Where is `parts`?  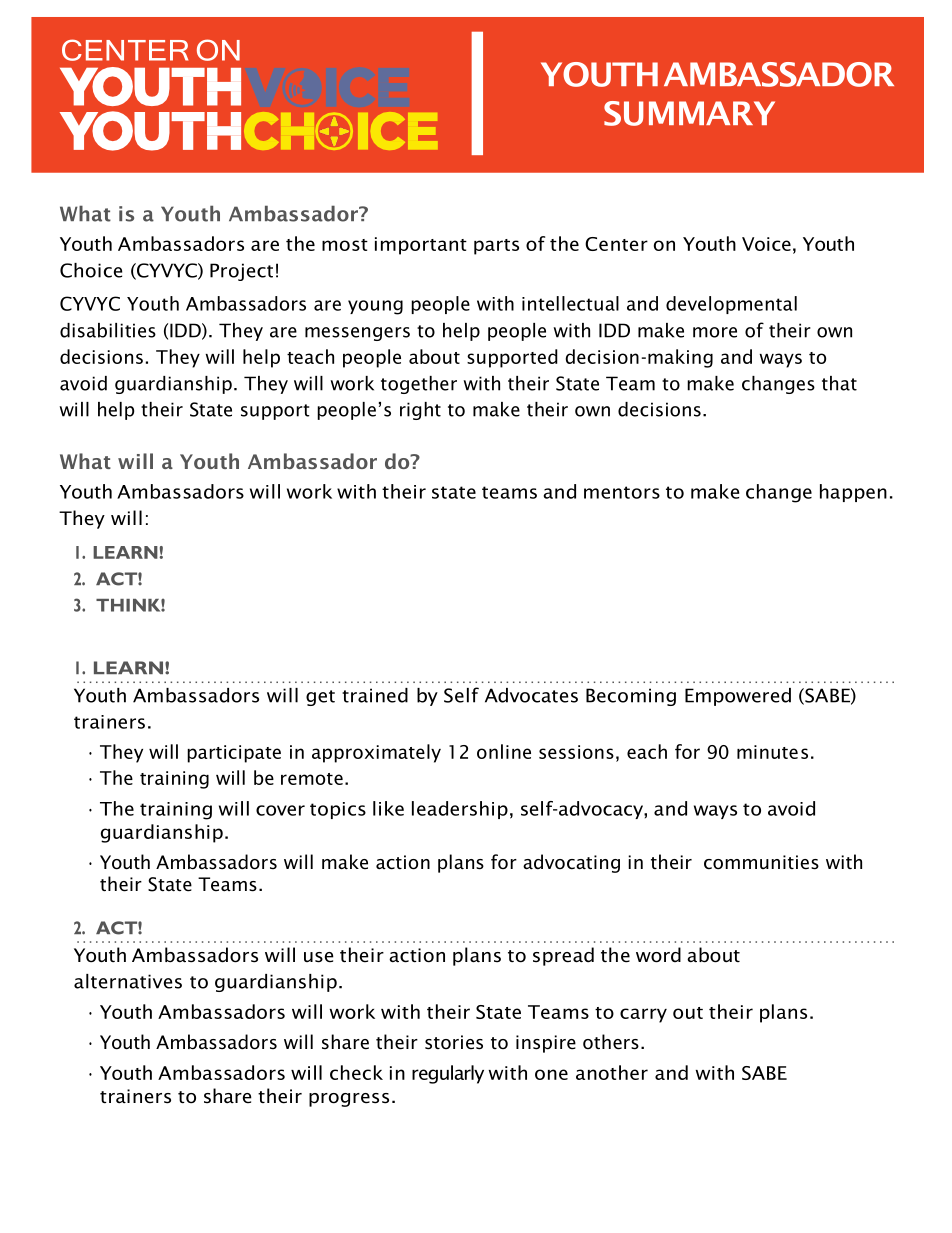
parts is located at coordinates (496, 247).
